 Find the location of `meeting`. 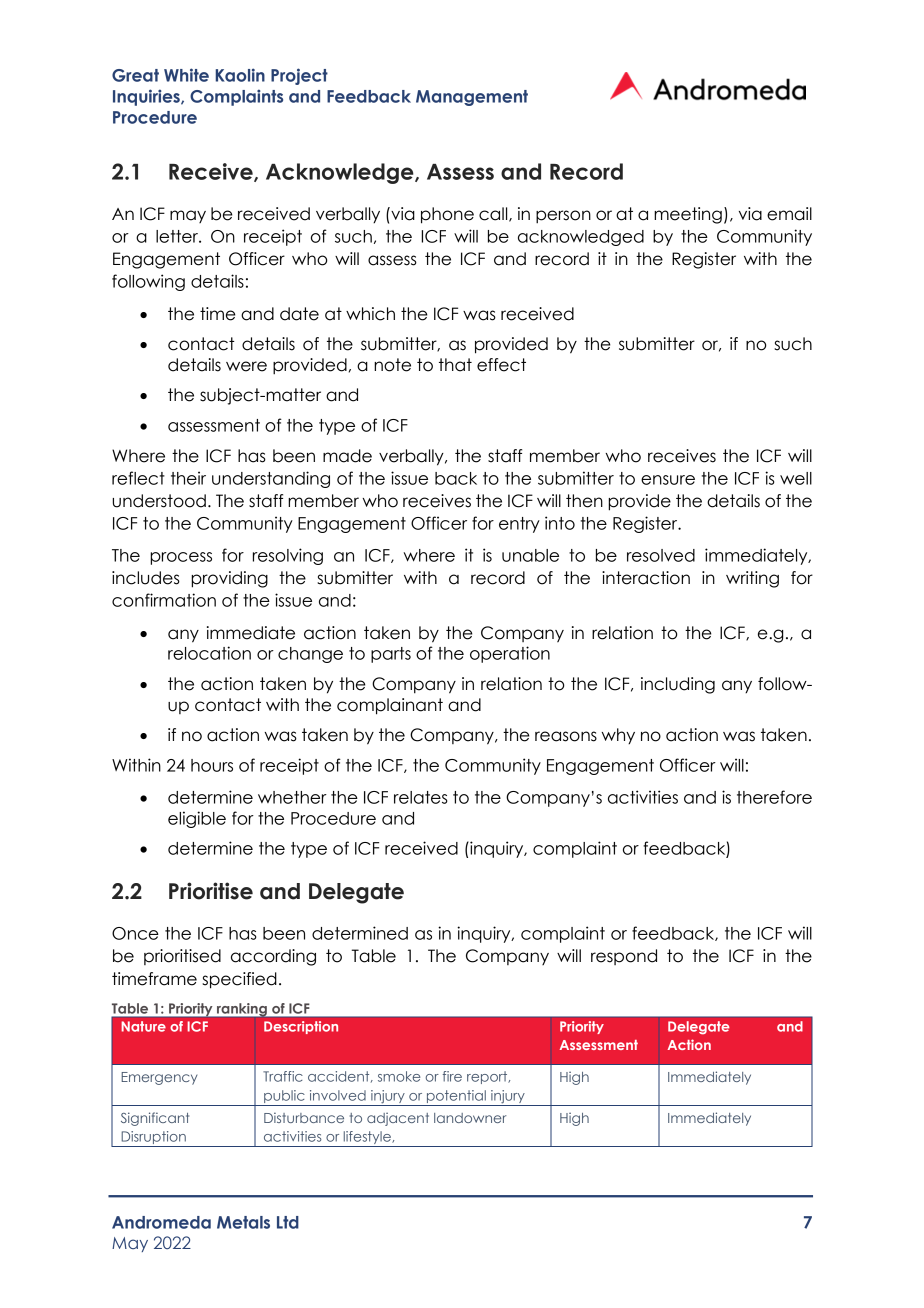

meeting is located at coordinates (688, 215).
